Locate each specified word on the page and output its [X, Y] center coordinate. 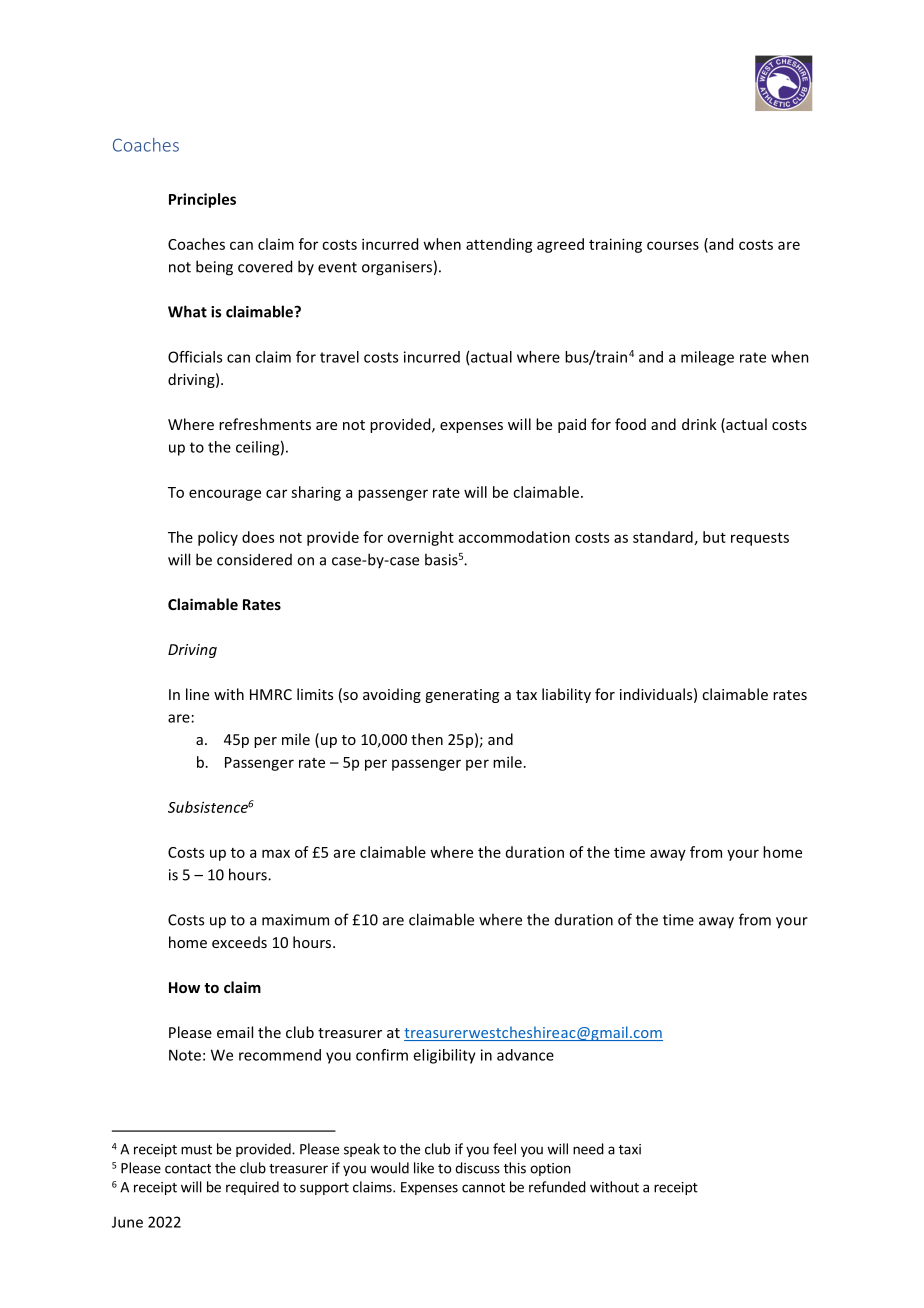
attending [499, 245]
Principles [202, 200]
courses [673, 245]
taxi [630, 1149]
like [424, 1168]
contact [188, 1169]
